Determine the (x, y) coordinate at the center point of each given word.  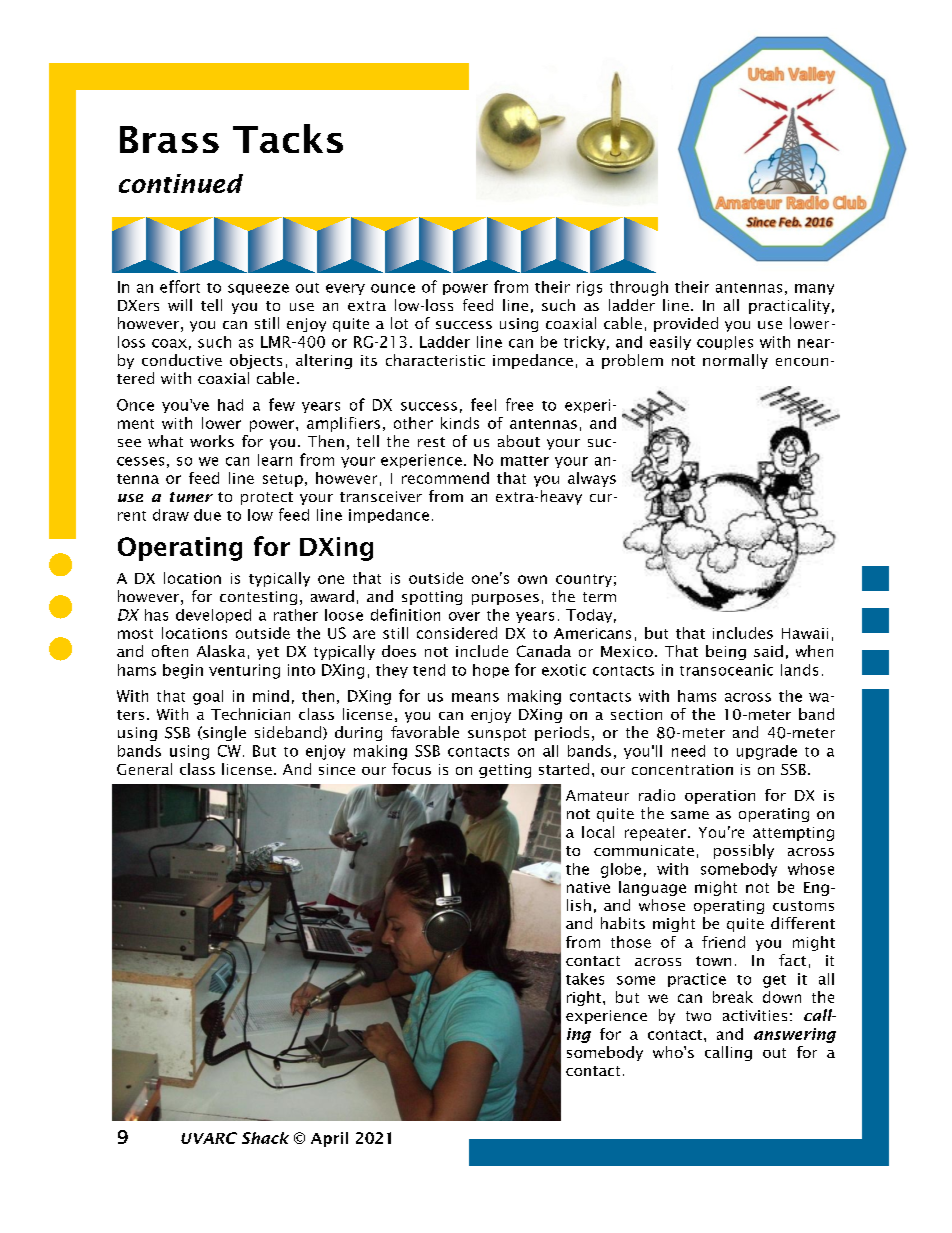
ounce (393, 288)
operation (720, 797)
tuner (191, 497)
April (329, 1139)
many (814, 289)
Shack (265, 1138)
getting (505, 771)
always (592, 479)
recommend (445, 478)
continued (181, 183)
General (144, 769)
